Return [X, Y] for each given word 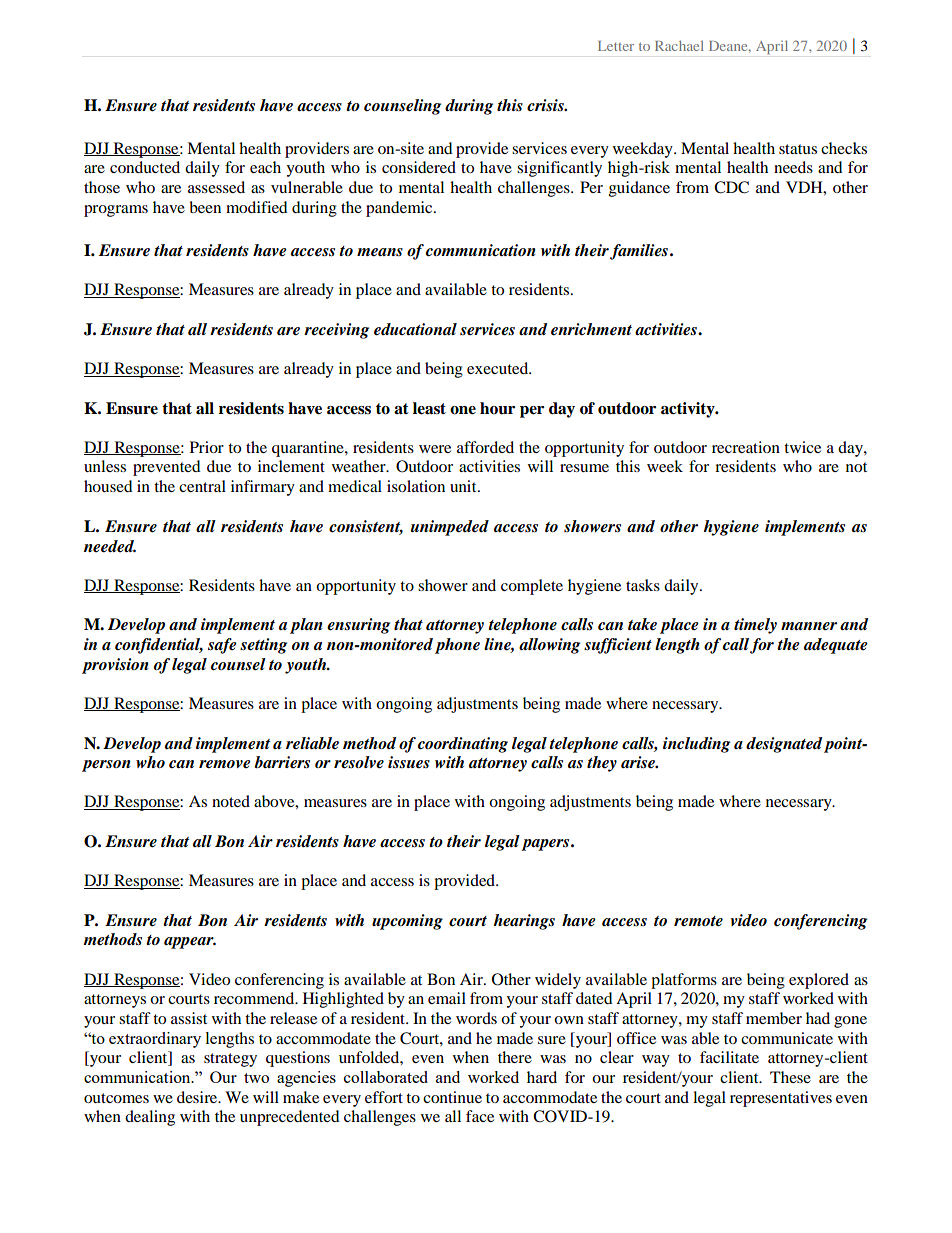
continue [452, 1097]
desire [198, 1097]
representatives [781, 1099]
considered [419, 167]
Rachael [679, 45]
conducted [145, 167]
